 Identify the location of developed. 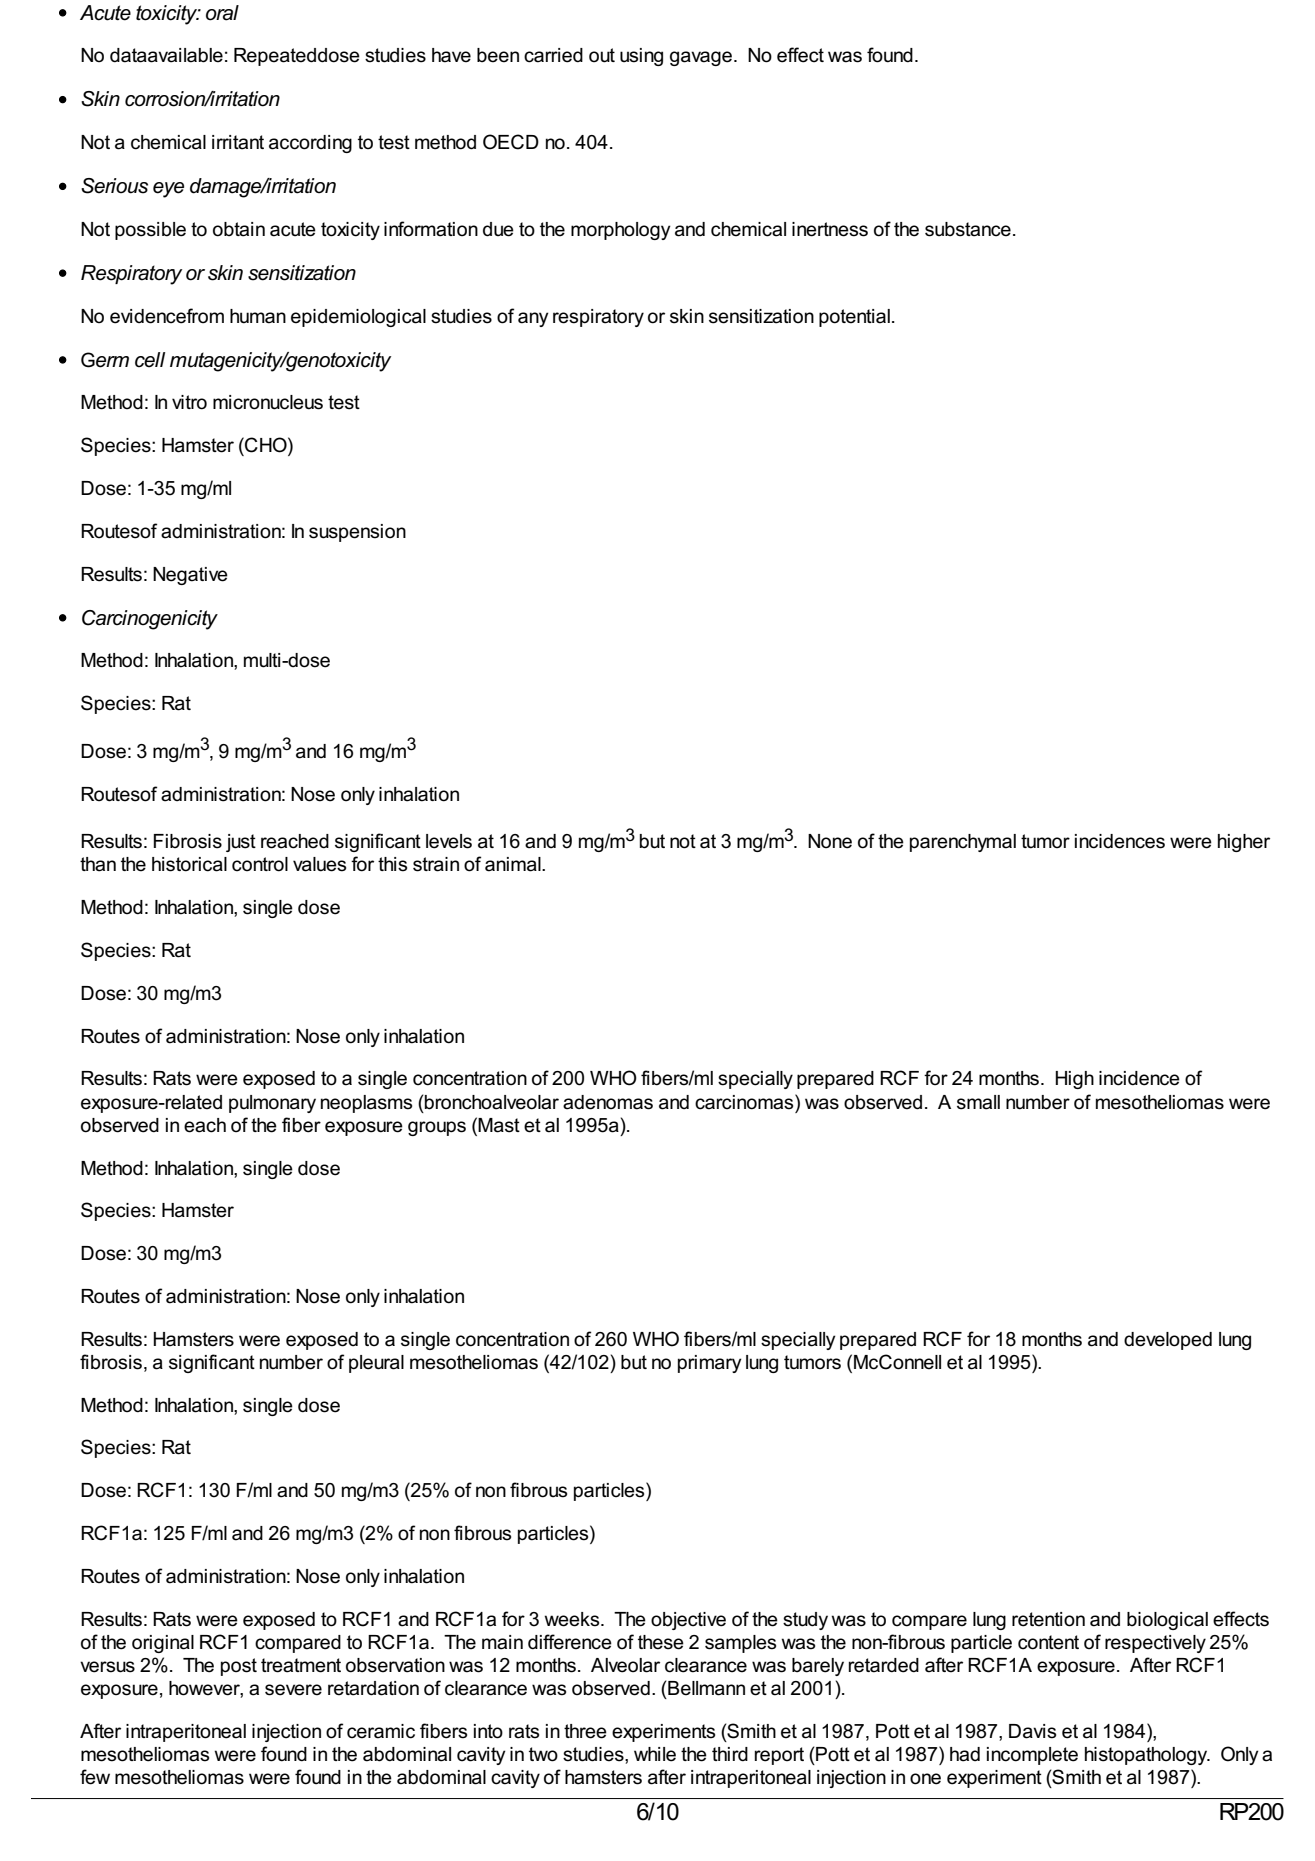
(1168, 1341).
